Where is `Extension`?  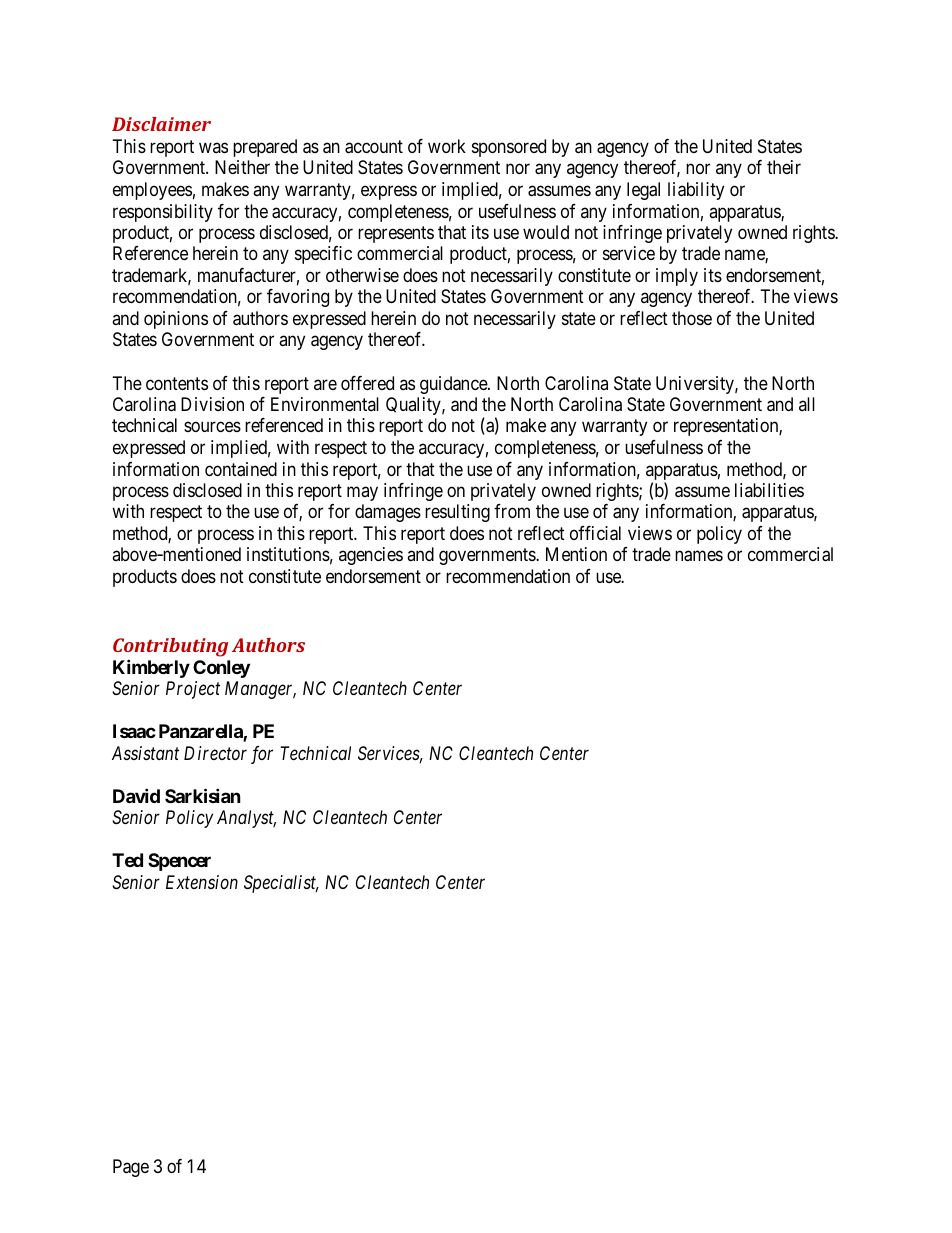 Extension is located at coordinates (202, 882).
